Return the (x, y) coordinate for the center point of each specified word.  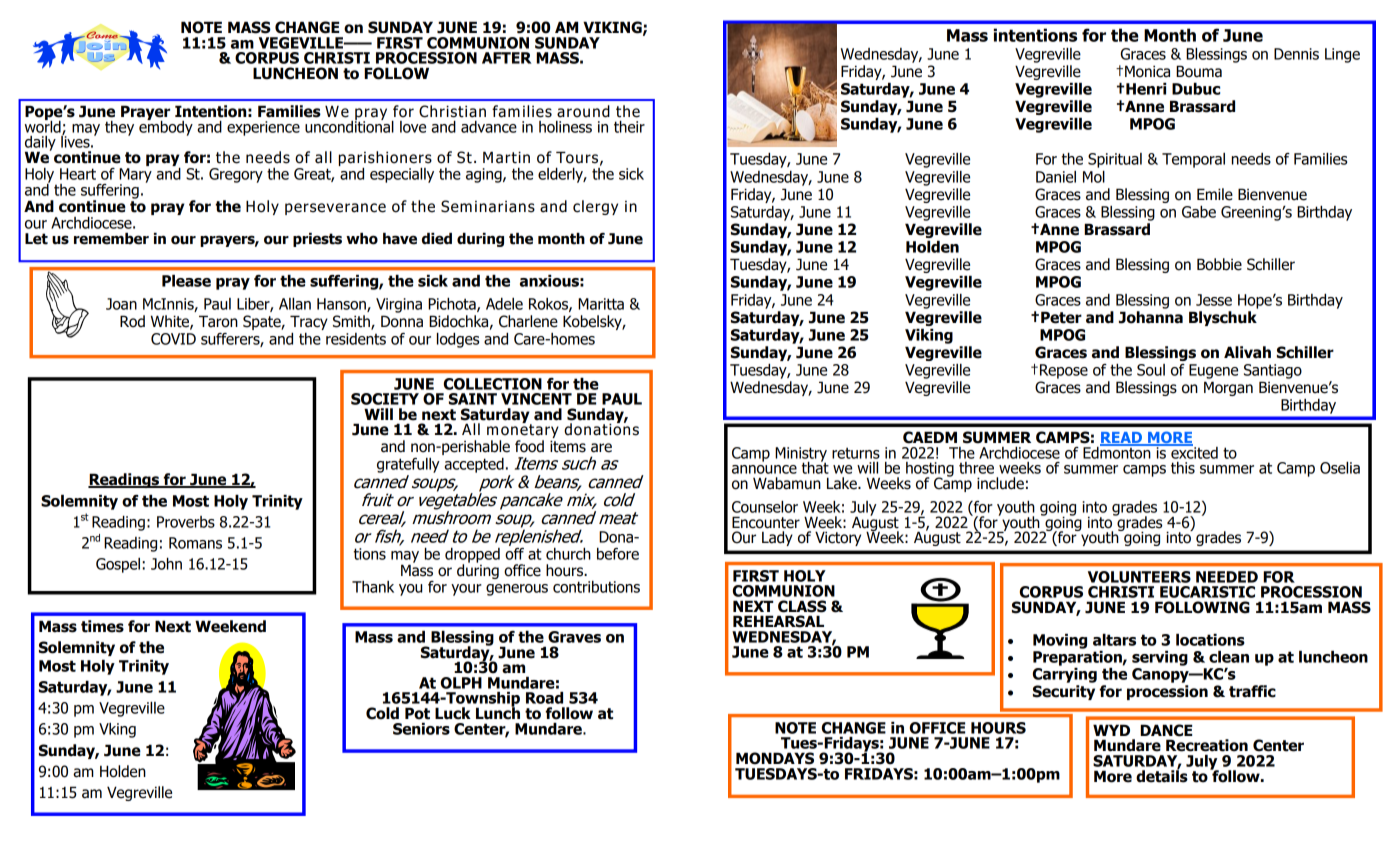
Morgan (1228, 388)
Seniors (421, 729)
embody (166, 127)
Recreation (1207, 745)
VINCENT (536, 399)
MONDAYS (775, 758)
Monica (1147, 71)
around (583, 111)
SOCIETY (385, 399)
